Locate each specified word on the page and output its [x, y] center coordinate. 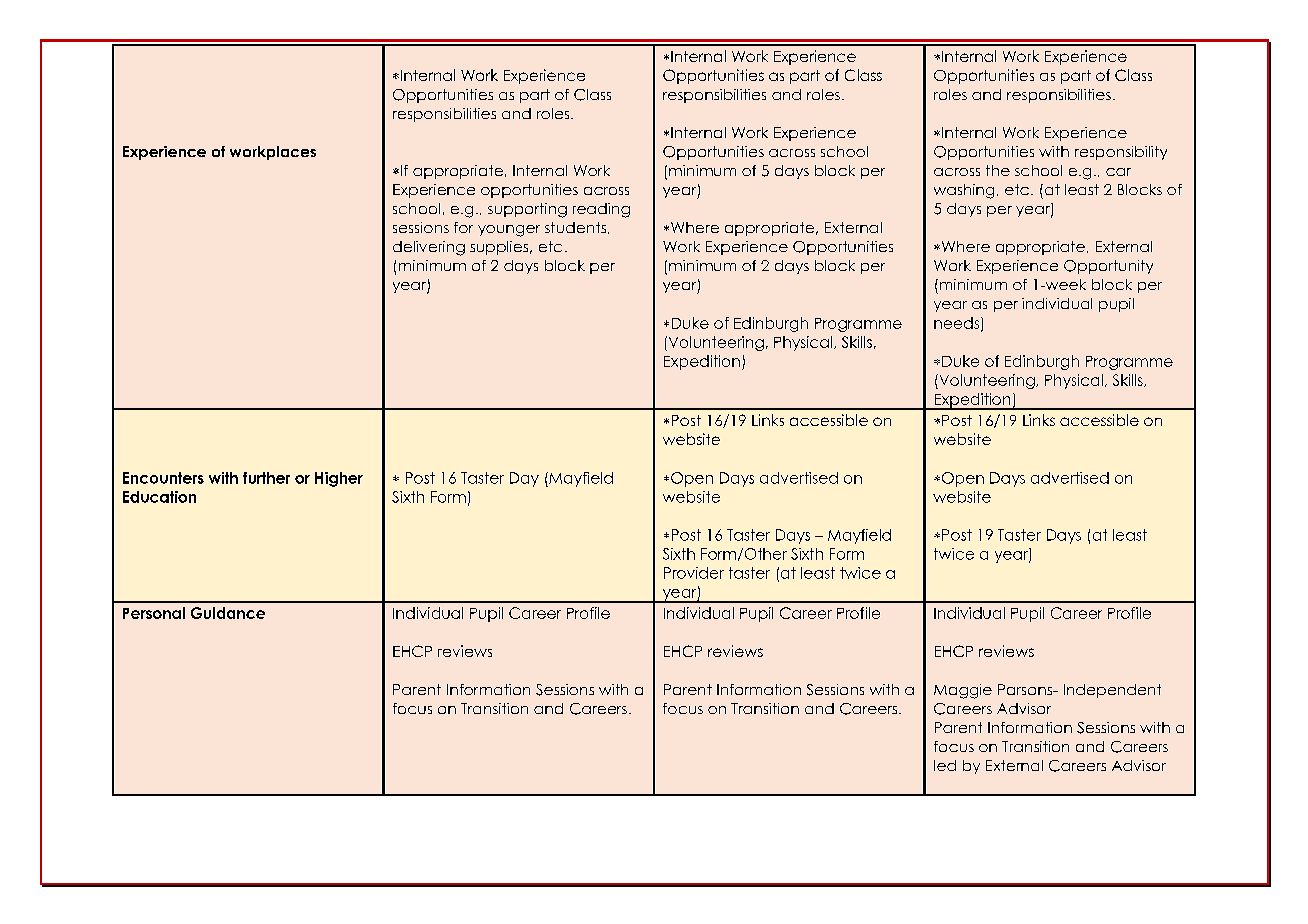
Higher [339, 479]
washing [964, 191]
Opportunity [1108, 267]
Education [159, 497]
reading [601, 210]
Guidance [228, 613]
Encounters [163, 478]
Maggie [963, 691]
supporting [527, 210]
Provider [694, 573]
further [266, 478]
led [945, 765]
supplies [500, 248]
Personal [154, 613]
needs [958, 324]
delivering [429, 248]
